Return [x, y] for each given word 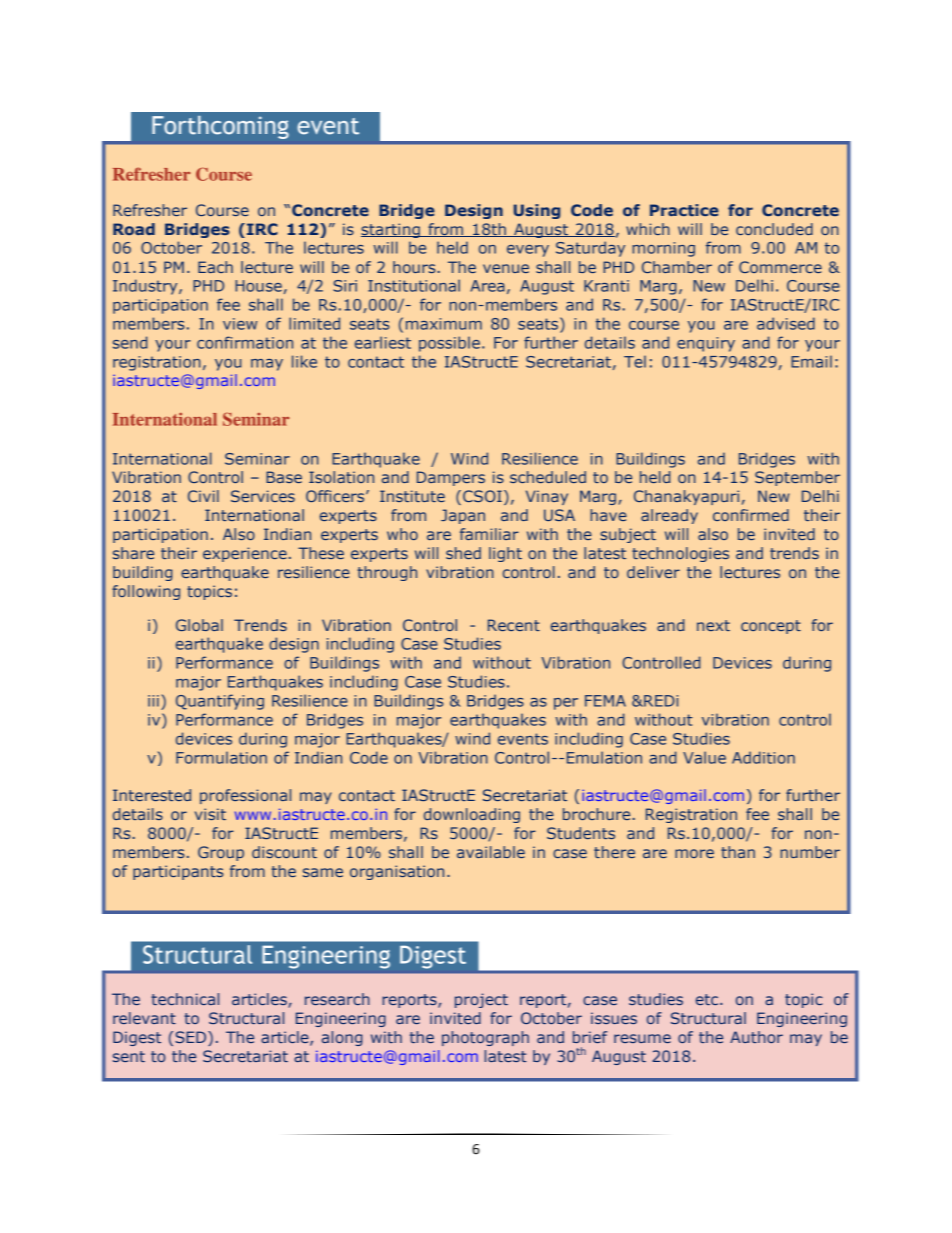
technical [185, 999]
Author [756, 1037]
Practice [684, 210]
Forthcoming [220, 127]
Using [537, 211]
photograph [485, 1038]
